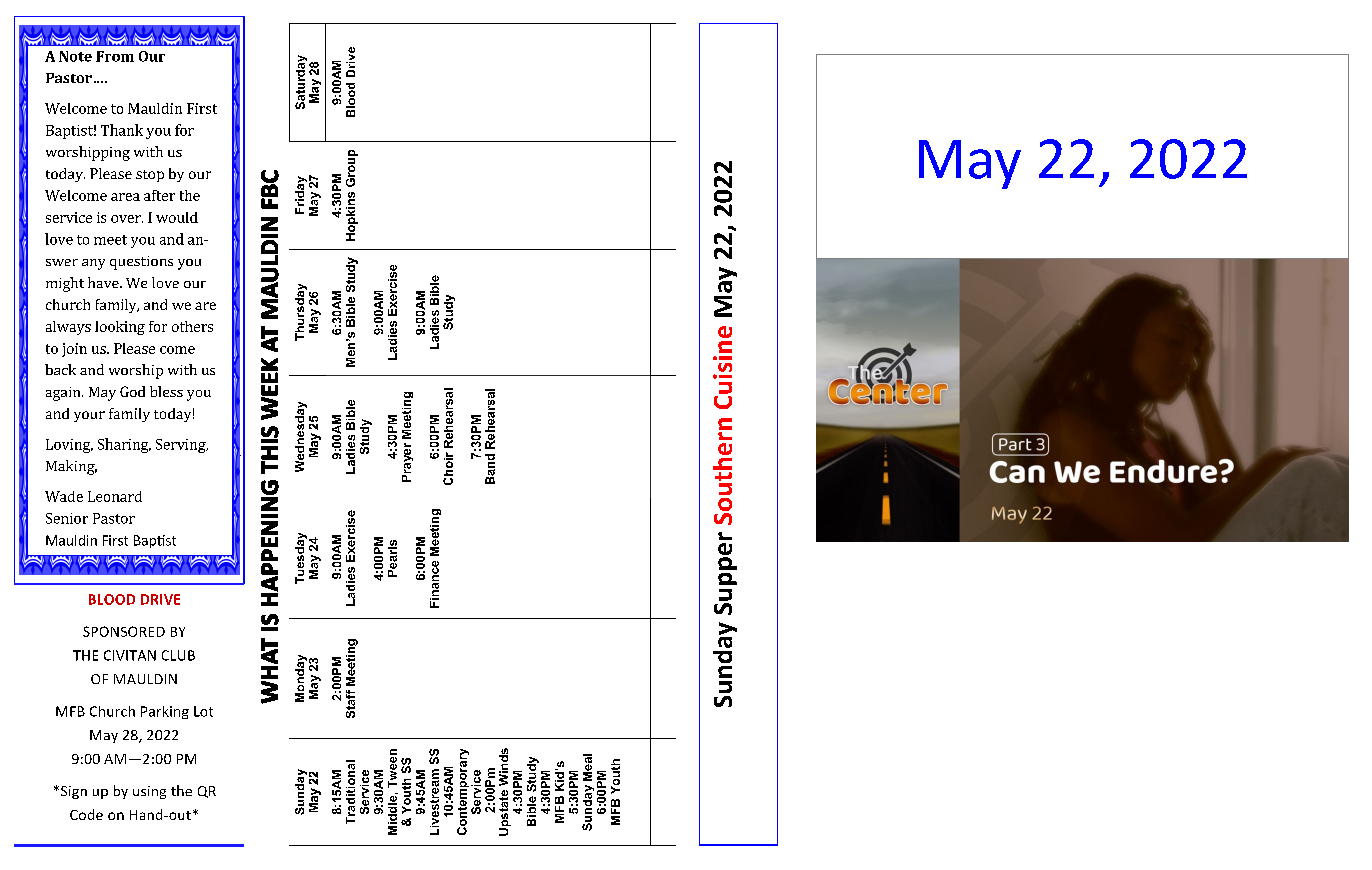 This screenshot has height=870, width=1372. I want to click on Note, so click(75, 56).
